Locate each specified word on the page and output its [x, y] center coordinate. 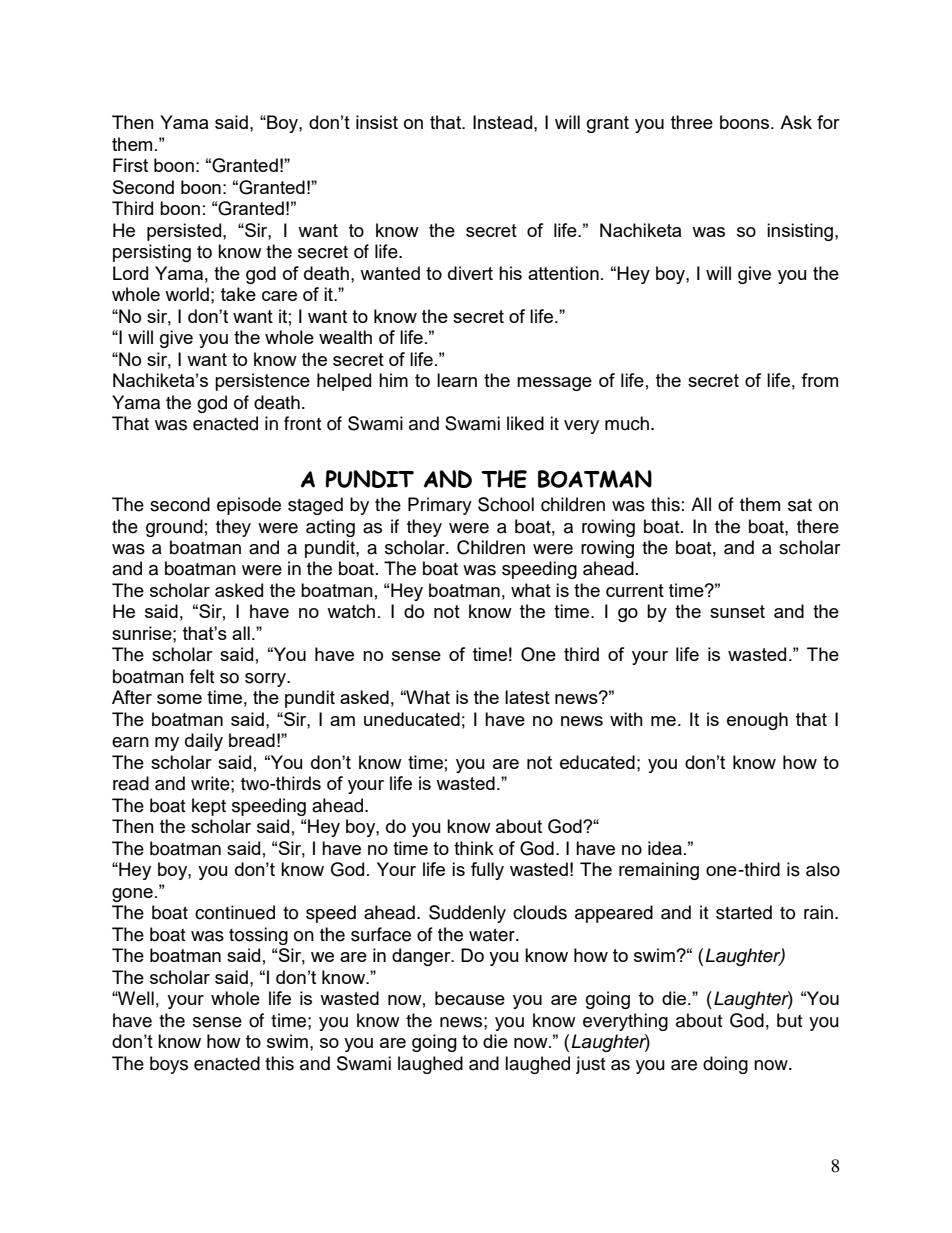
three [692, 122]
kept [209, 807]
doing [725, 1065]
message [554, 384]
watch [351, 611]
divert [470, 273]
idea [665, 848]
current [635, 590]
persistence [262, 382]
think [474, 848]
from [819, 380]
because [470, 998]
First [130, 165]
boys [169, 1065]
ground [174, 528]
